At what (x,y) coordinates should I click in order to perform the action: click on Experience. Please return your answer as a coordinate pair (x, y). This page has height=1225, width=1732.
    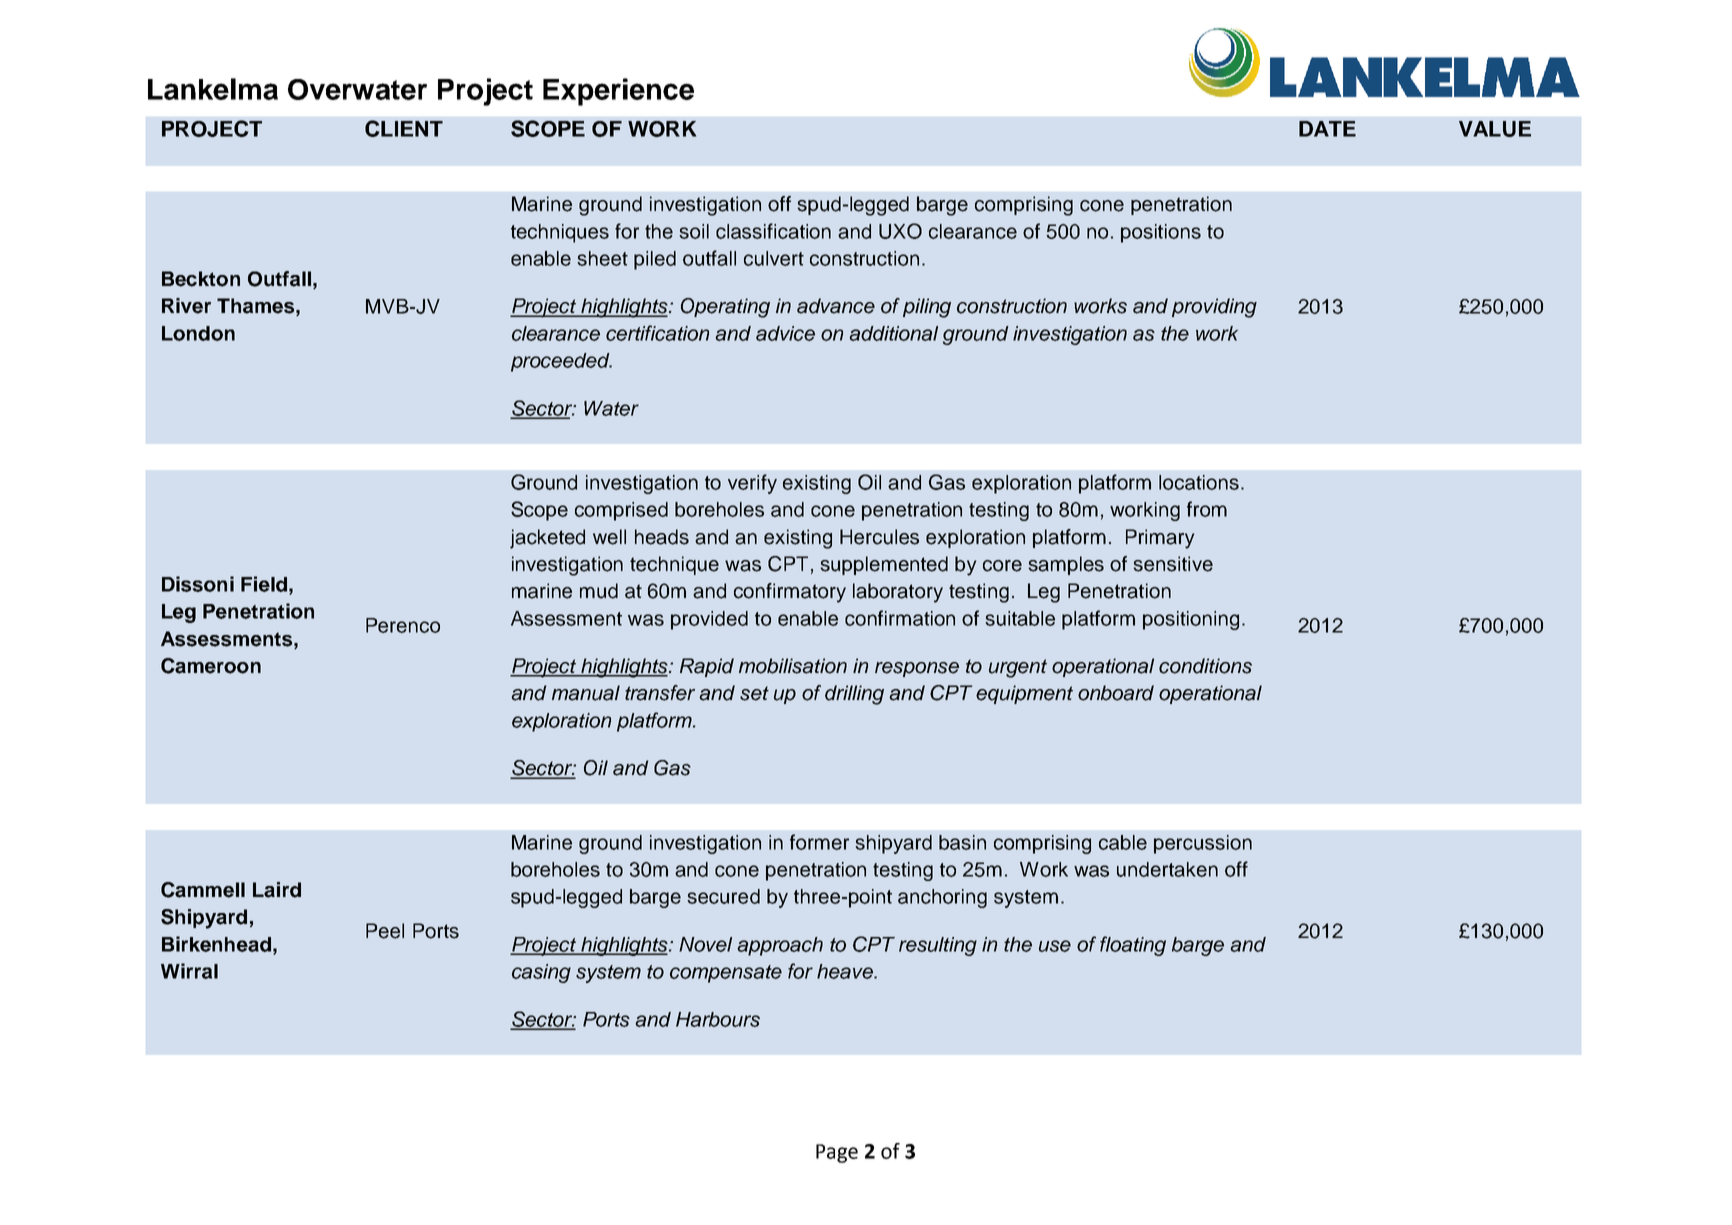
    Looking at the image, I should click on (618, 92).
